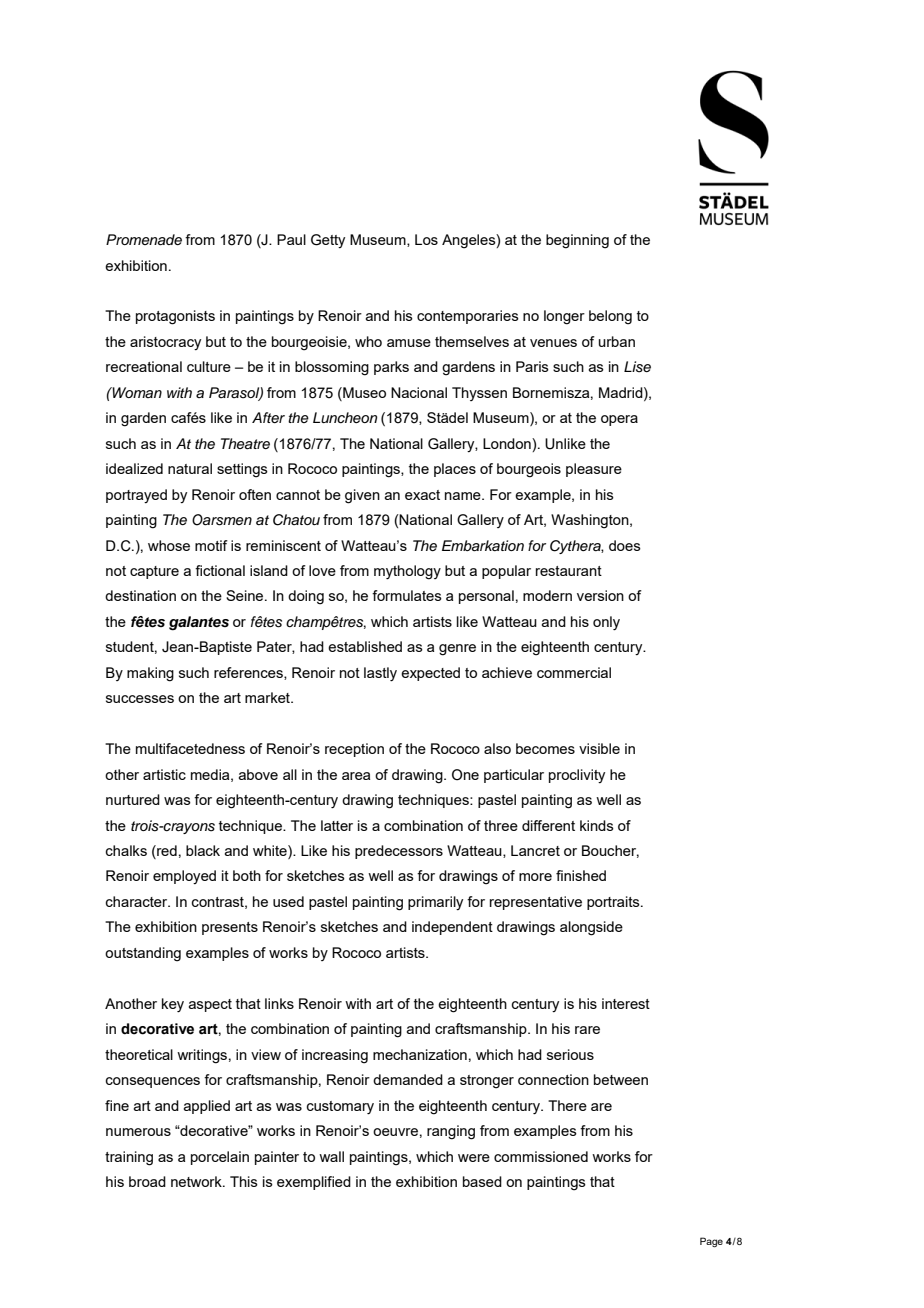 The width and height of the image is (924, 1308). What do you see at coordinates (197, 1181) in the image?
I see `network` at bounding box center [197, 1181].
